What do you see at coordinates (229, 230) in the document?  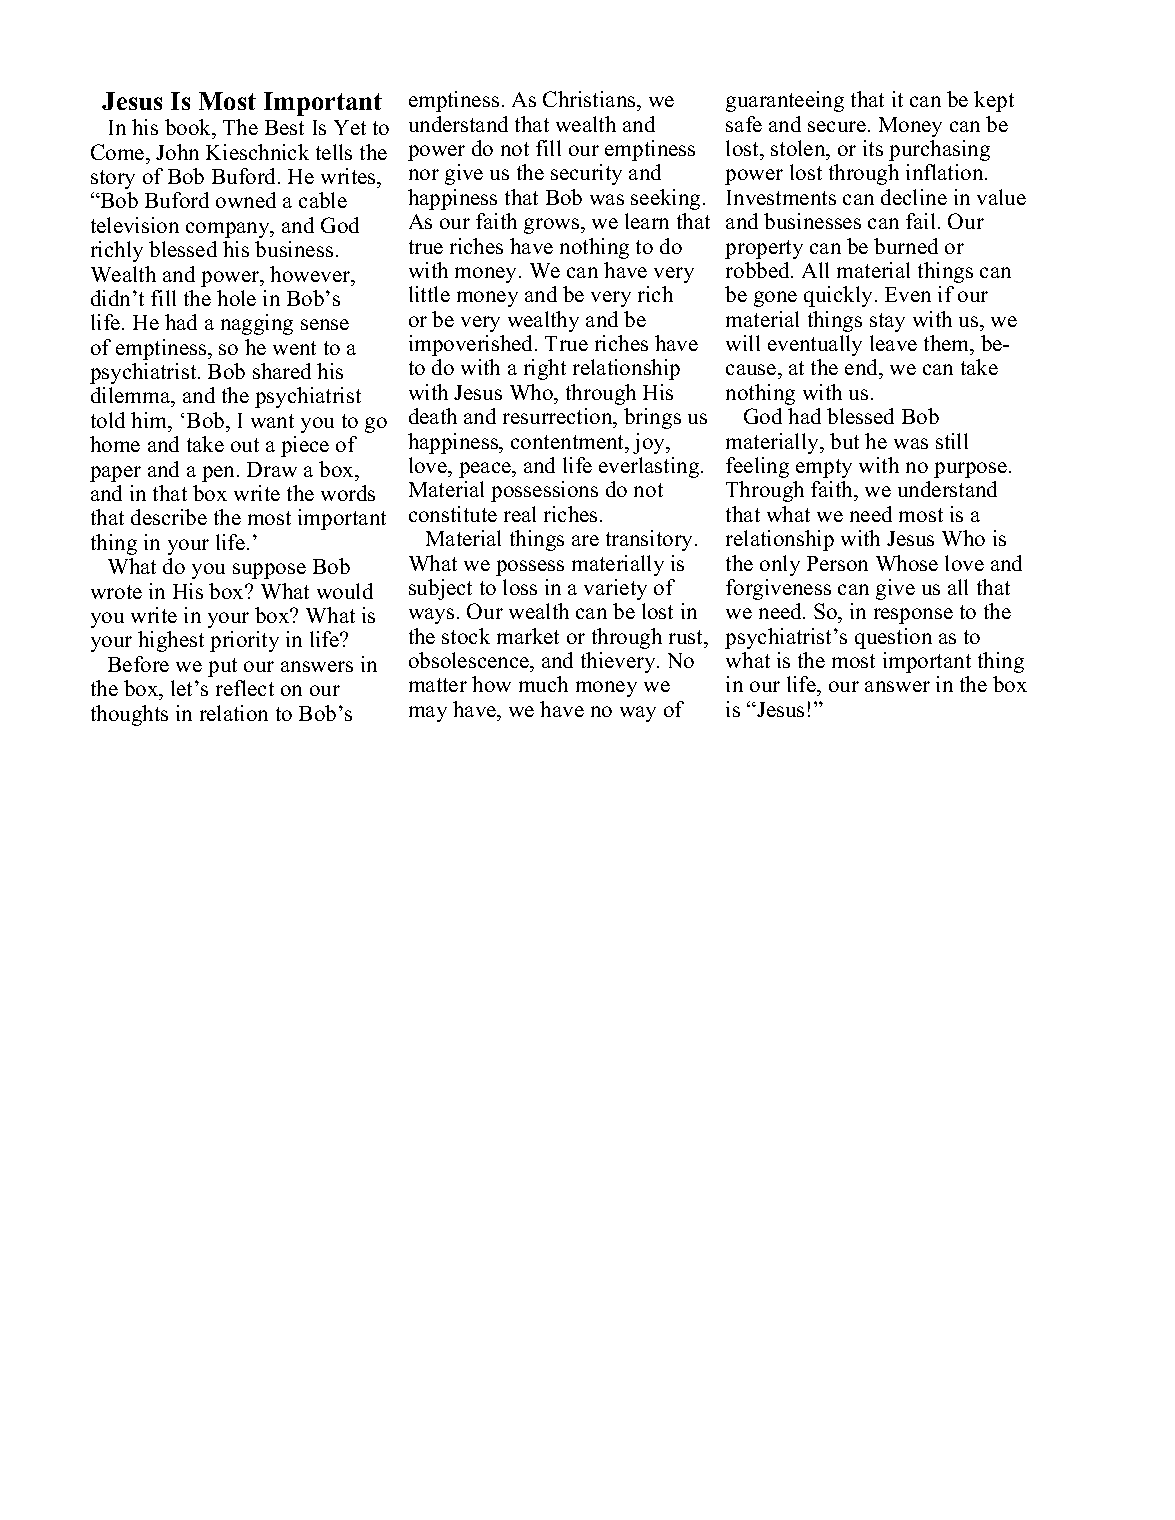 I see `company` at bounding box center [229, 230].
